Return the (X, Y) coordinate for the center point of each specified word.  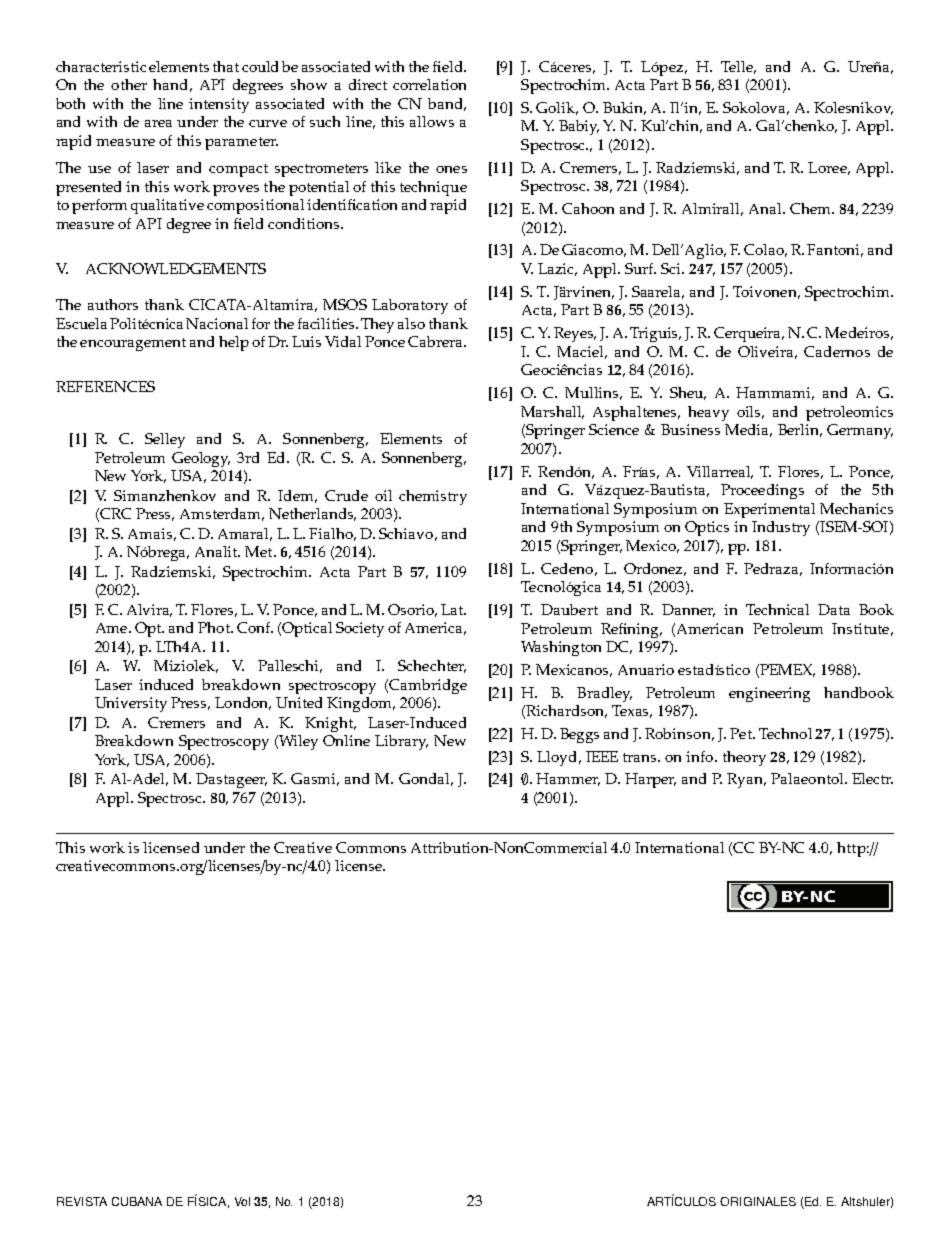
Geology (201, 459)
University (131, 704)
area (158, 123)
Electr (872, 778)
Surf (640, 268)
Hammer (568, 779)
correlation (429, 84)
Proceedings (762, 491)
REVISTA (82, 1201)
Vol (242, 1201)
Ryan (746, 780)
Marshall (552, 412)
